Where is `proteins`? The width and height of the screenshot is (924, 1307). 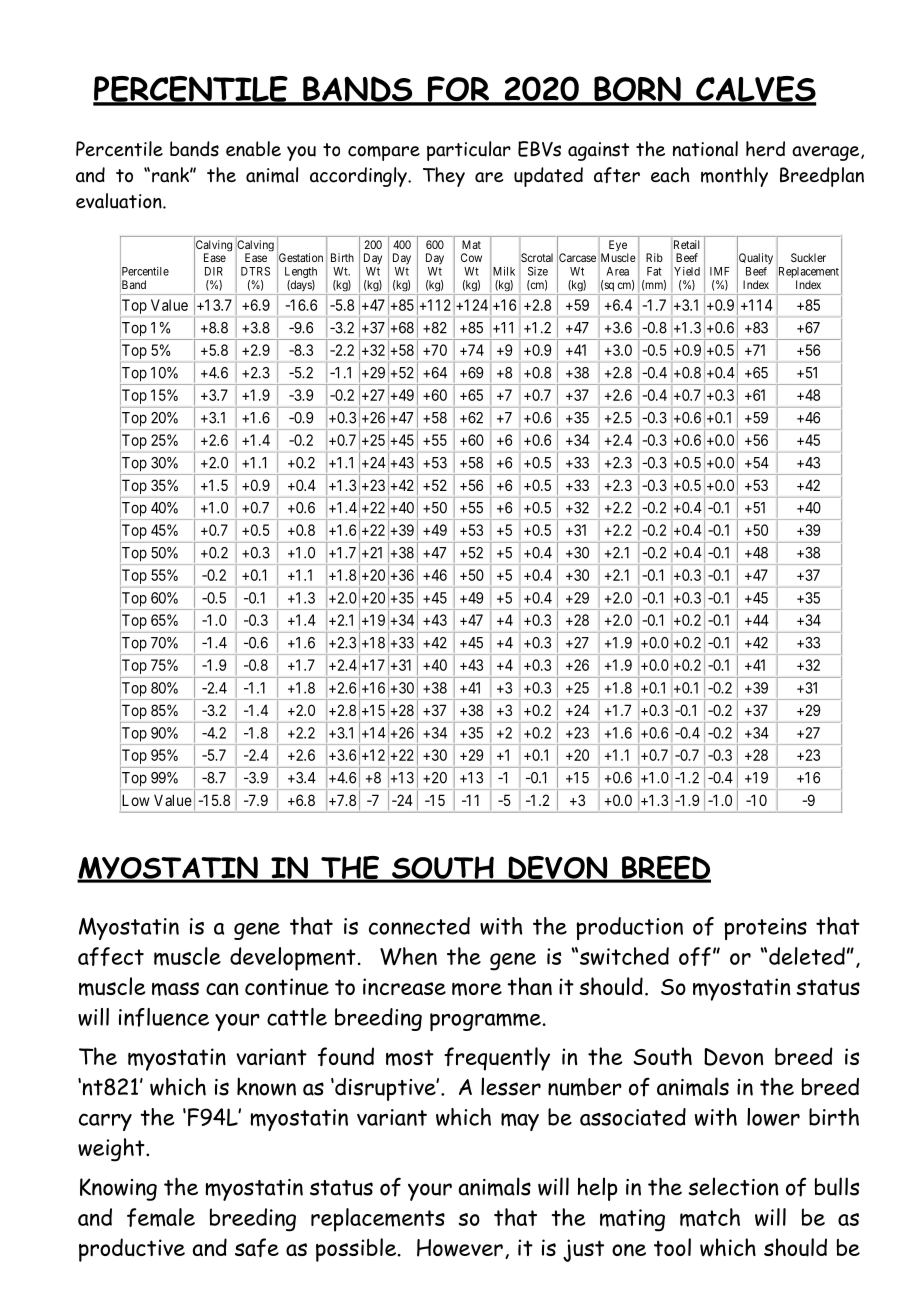
proteins is located at coordinates (765, 929).
